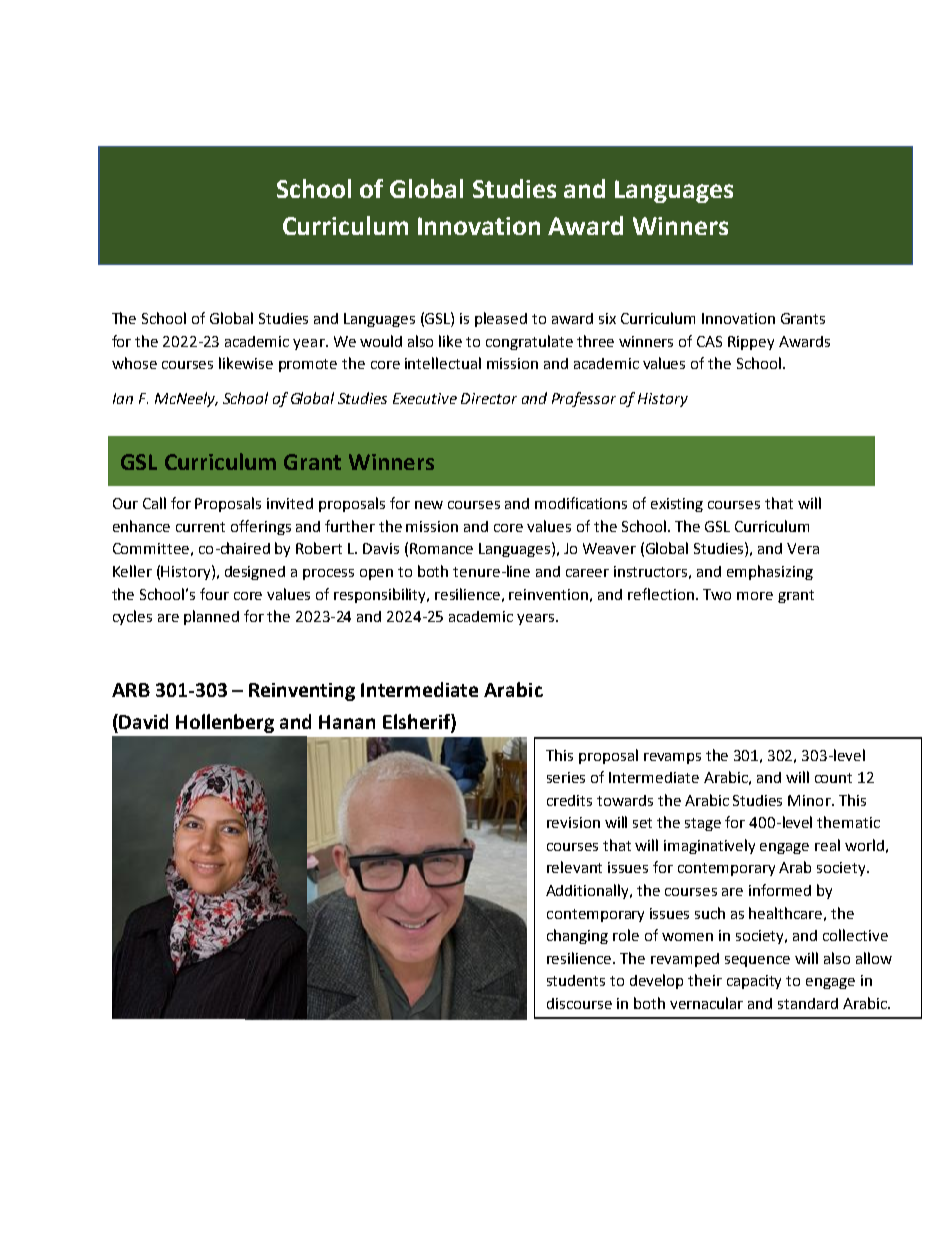 Image resolution: width=952 pixels, height=1233 pixels. What do you see at coordinates (709, 341) in the screenshot?
I see `CAS` at bounding box center [709, 341].
